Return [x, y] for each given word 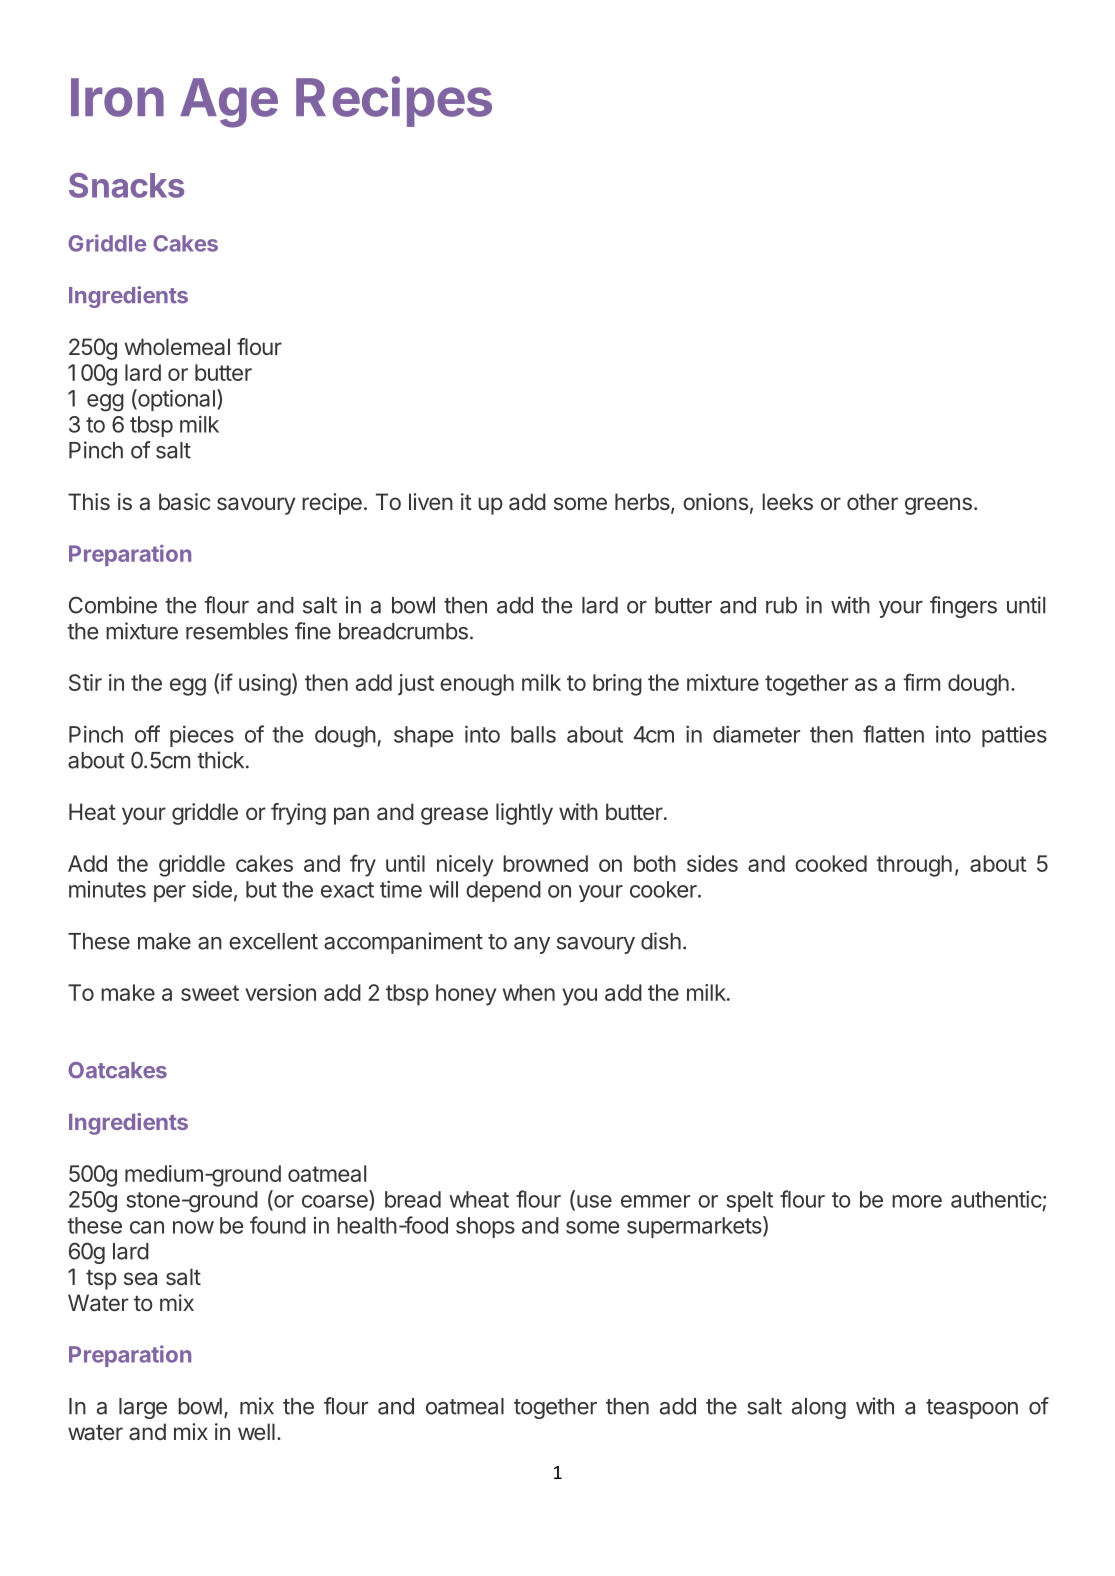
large [143, 1408]
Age [229, 103]
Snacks [126, 185]
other [872, 501]
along [819, 1408]
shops [485, 1227]
